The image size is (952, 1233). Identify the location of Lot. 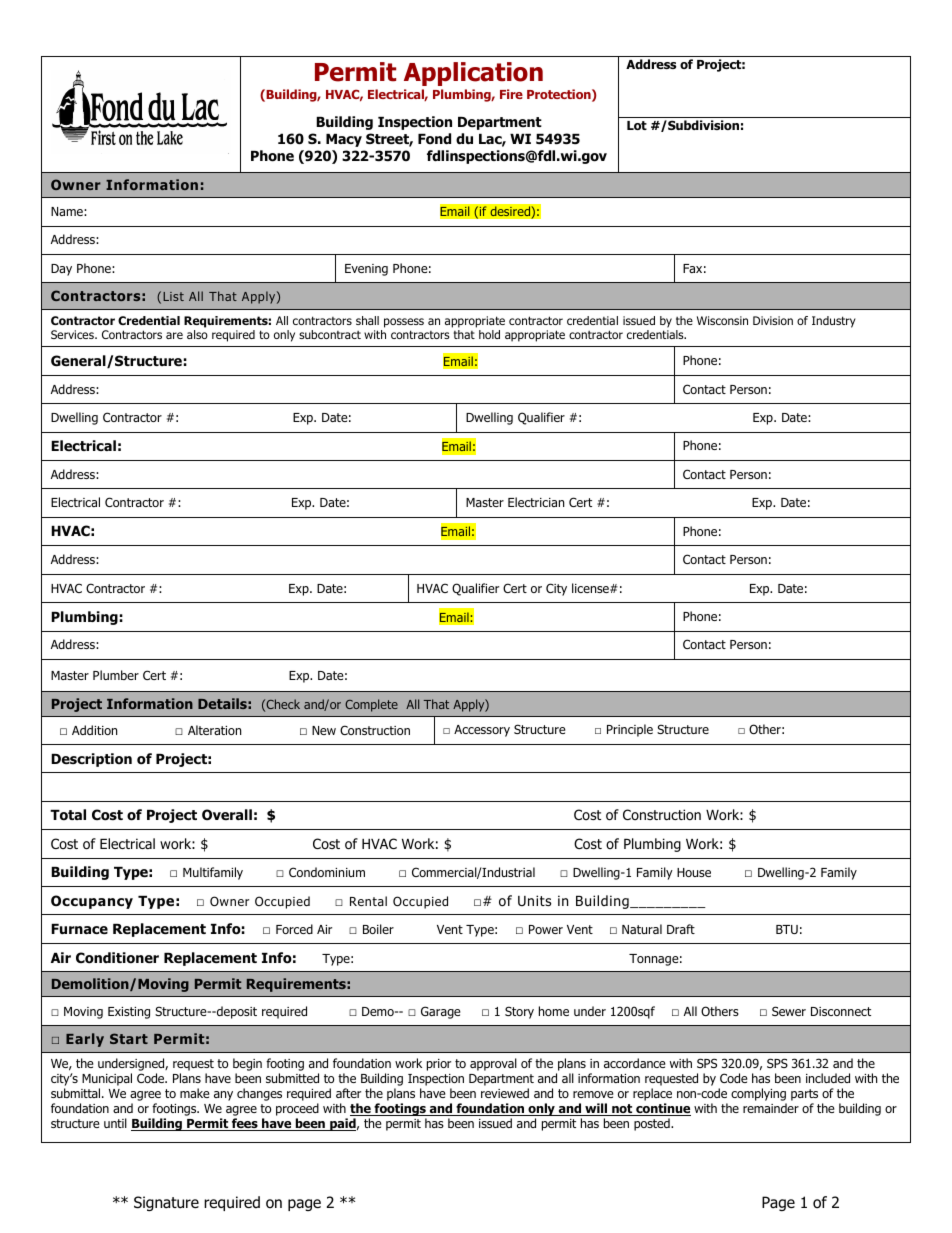
(637, 125).
